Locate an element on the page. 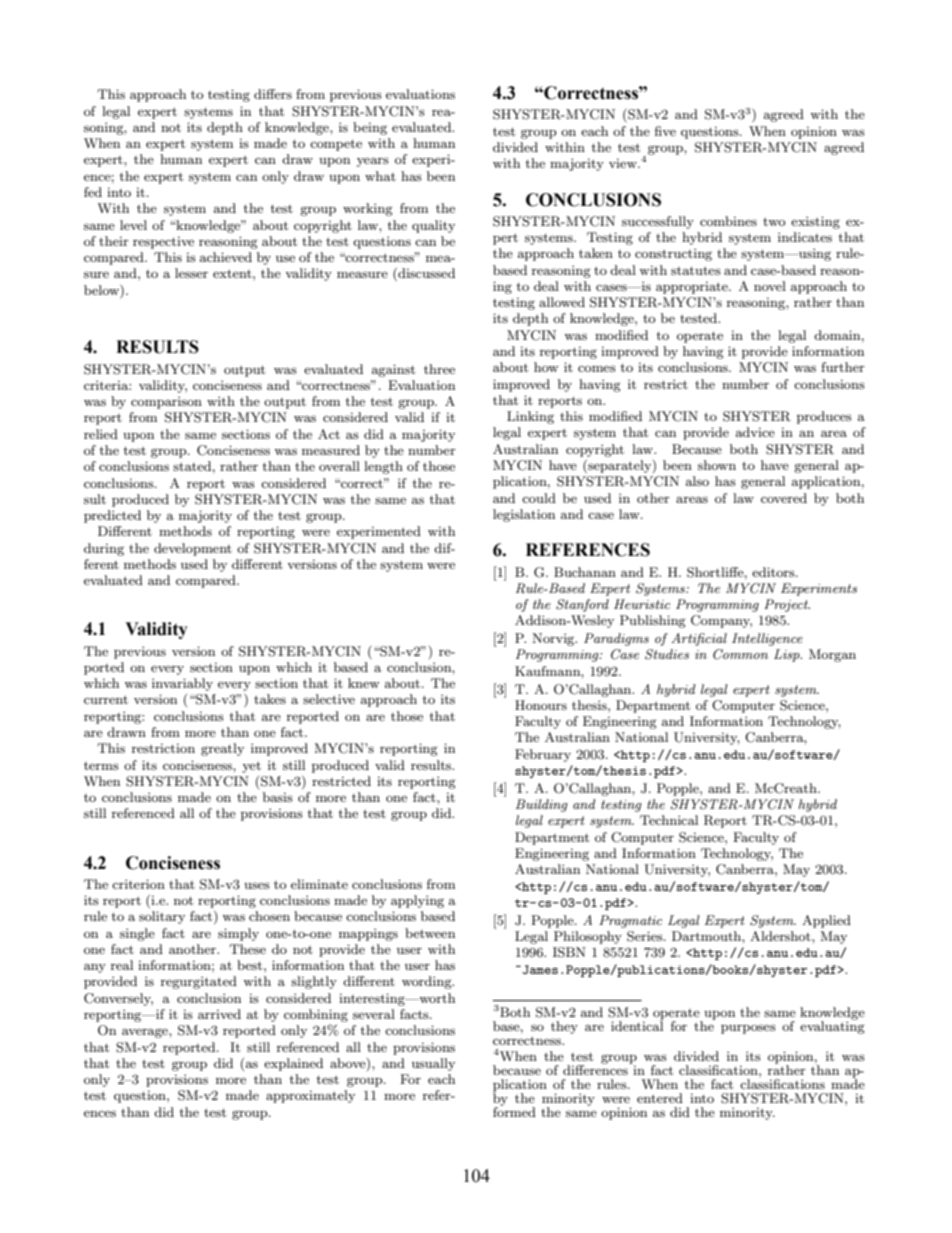  comparison is located at coordinates (166, 402).
